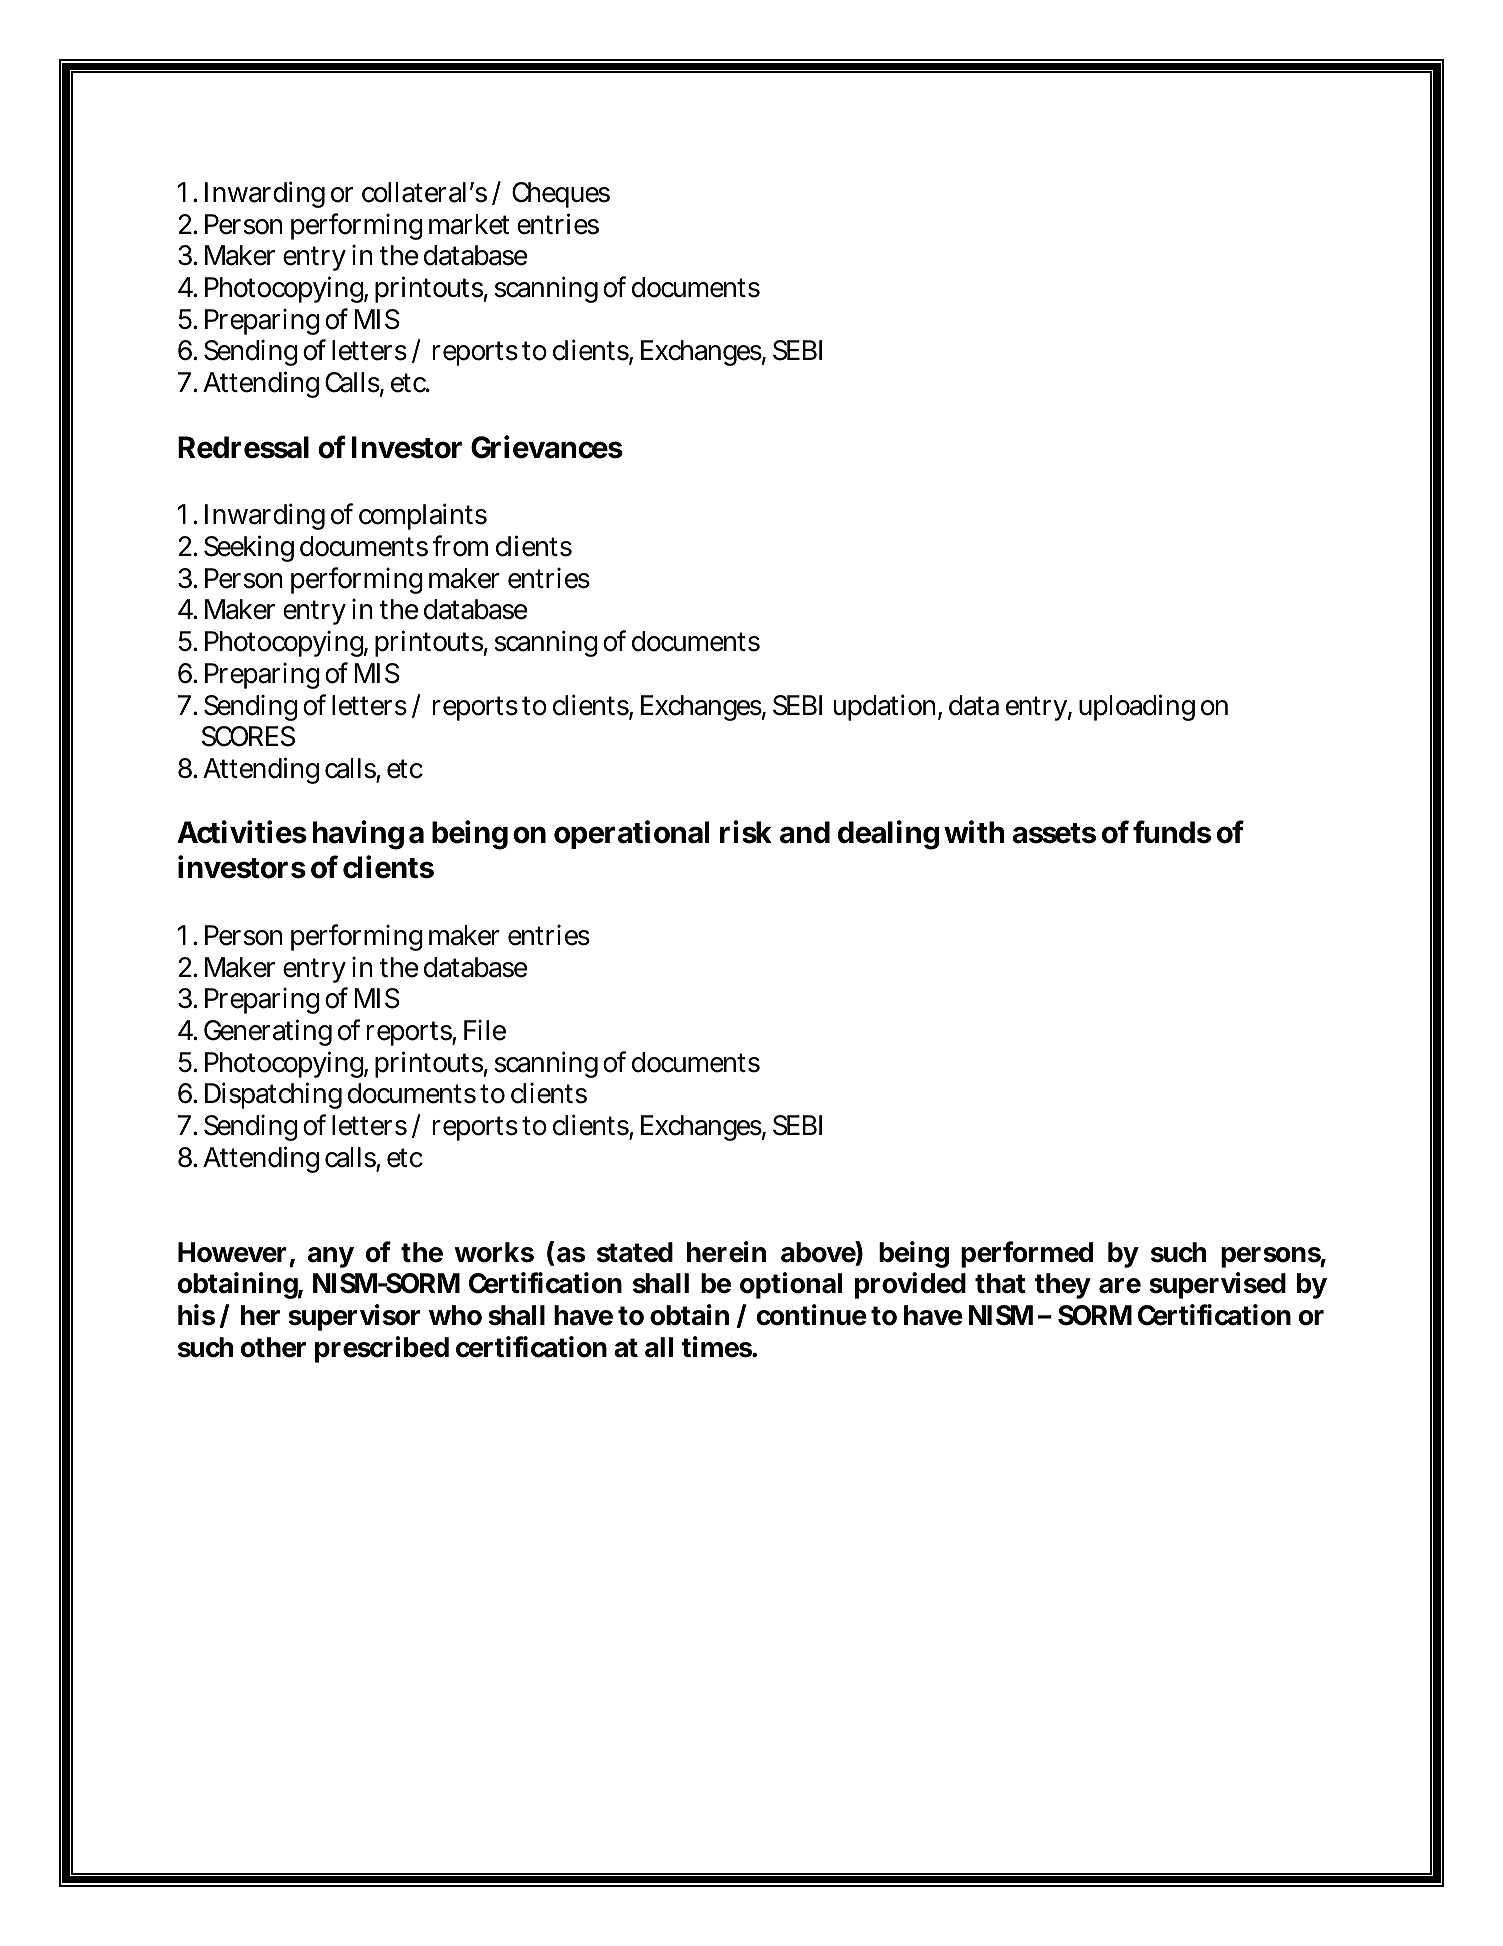 The height and width of the page is (1946, 1503). What do you see at coordinates (354, 1317) in the page?
I see `supervisor` at bounding box center [354, 1317].
